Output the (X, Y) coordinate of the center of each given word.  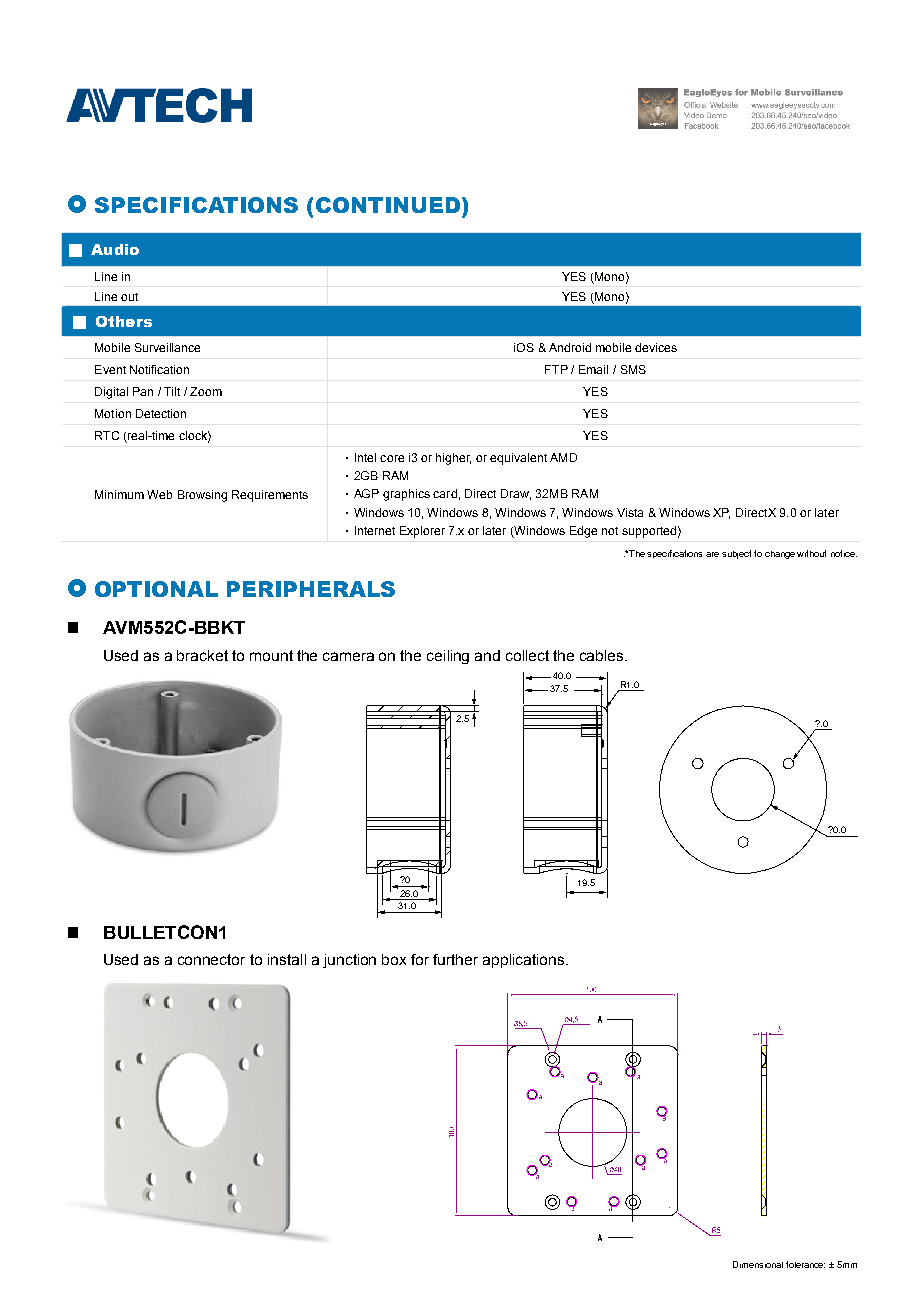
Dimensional (758, 1264)
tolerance (805, 1264)
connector (211, 959)
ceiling (448, 657)
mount (271, 655)
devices (656, 347)
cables (603, 655)
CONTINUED (388, 205)
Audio (115, 249)
